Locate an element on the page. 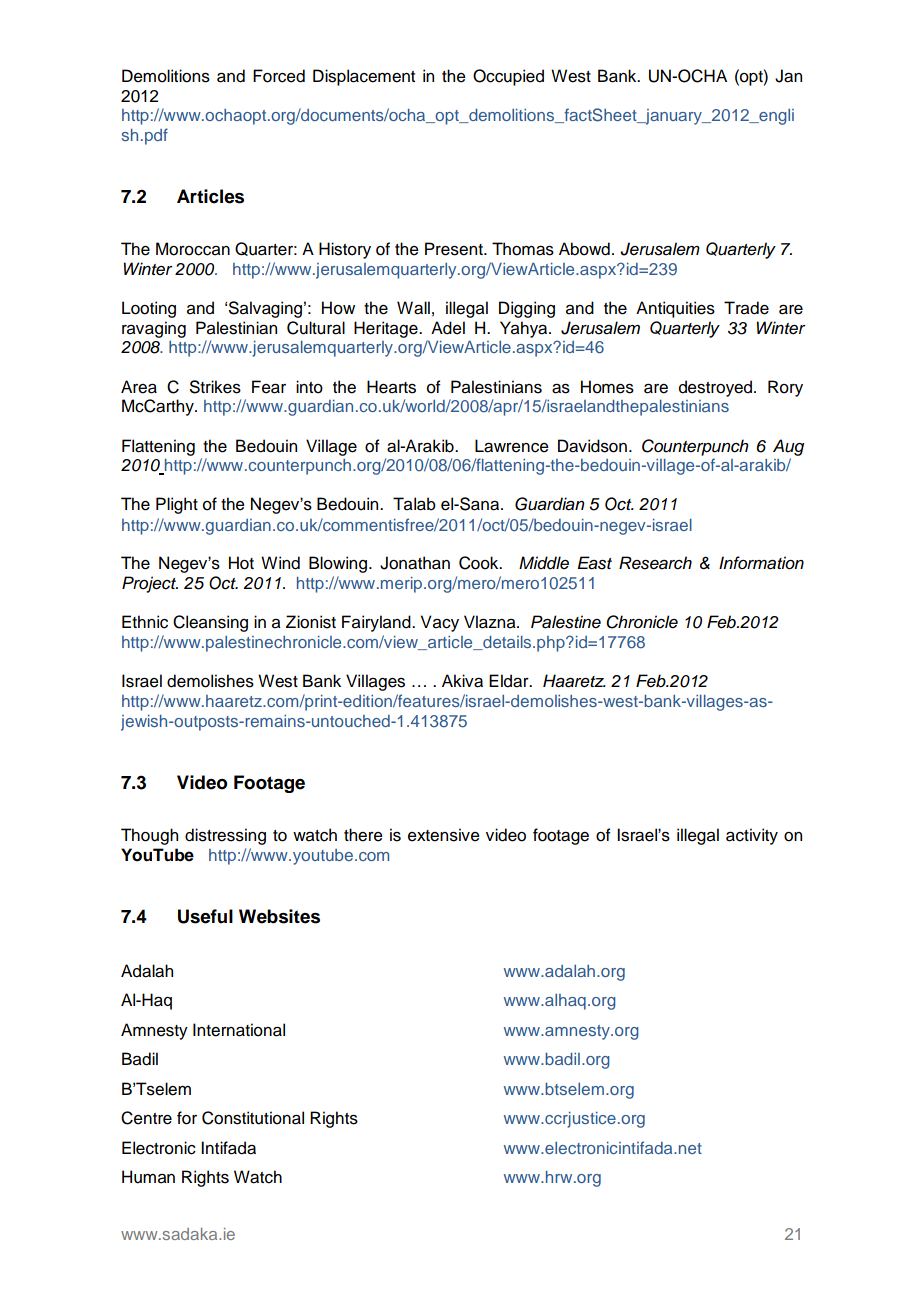  Trade is located at coordinates (746, 308).
